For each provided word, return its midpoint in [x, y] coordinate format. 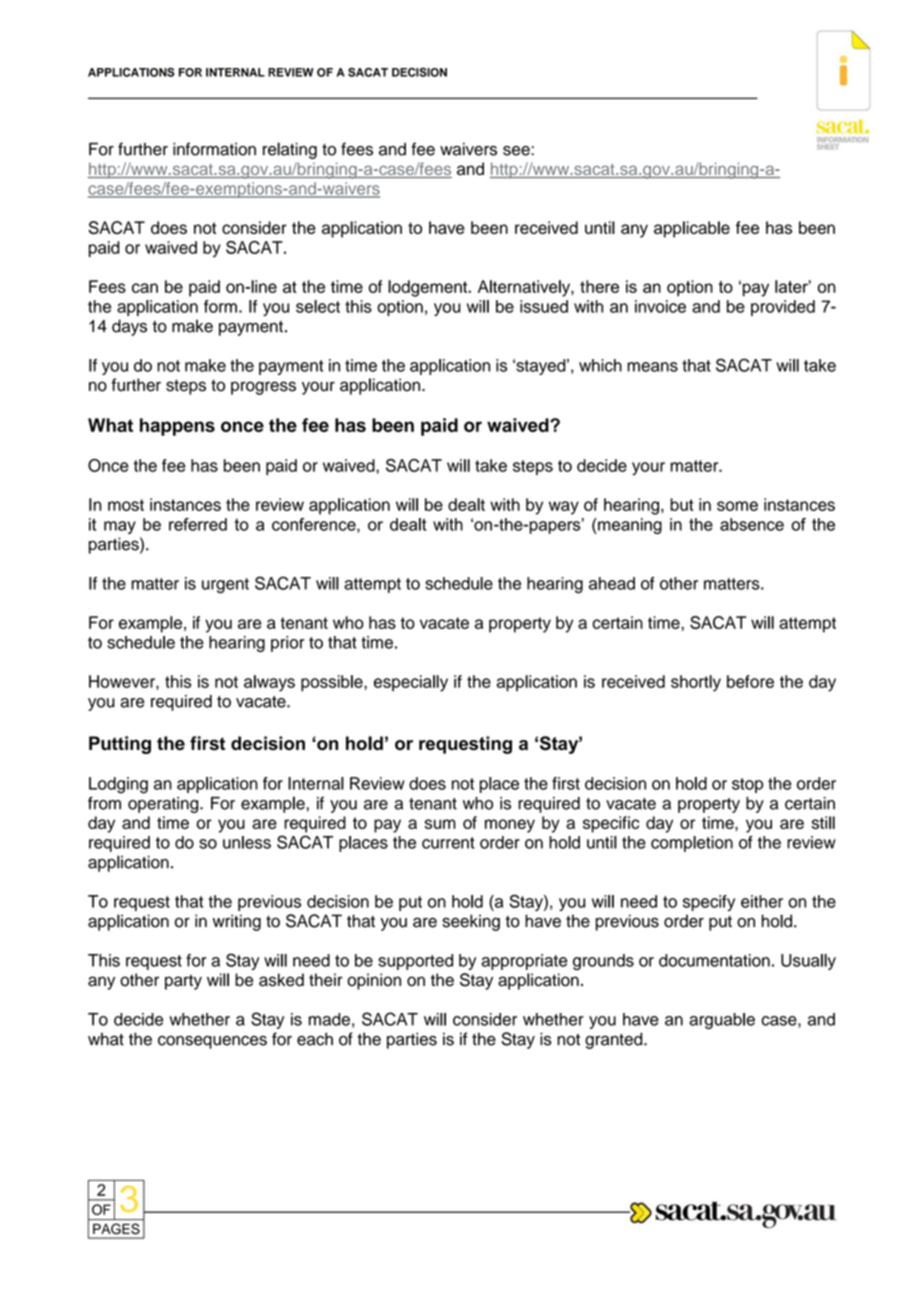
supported [415, 962]
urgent [225, 586]
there [599, 286]
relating [290, 150]
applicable [692, 229]
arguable [722, 1021]
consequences [212, 1042]
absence [752, 524]
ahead [612, 583]
